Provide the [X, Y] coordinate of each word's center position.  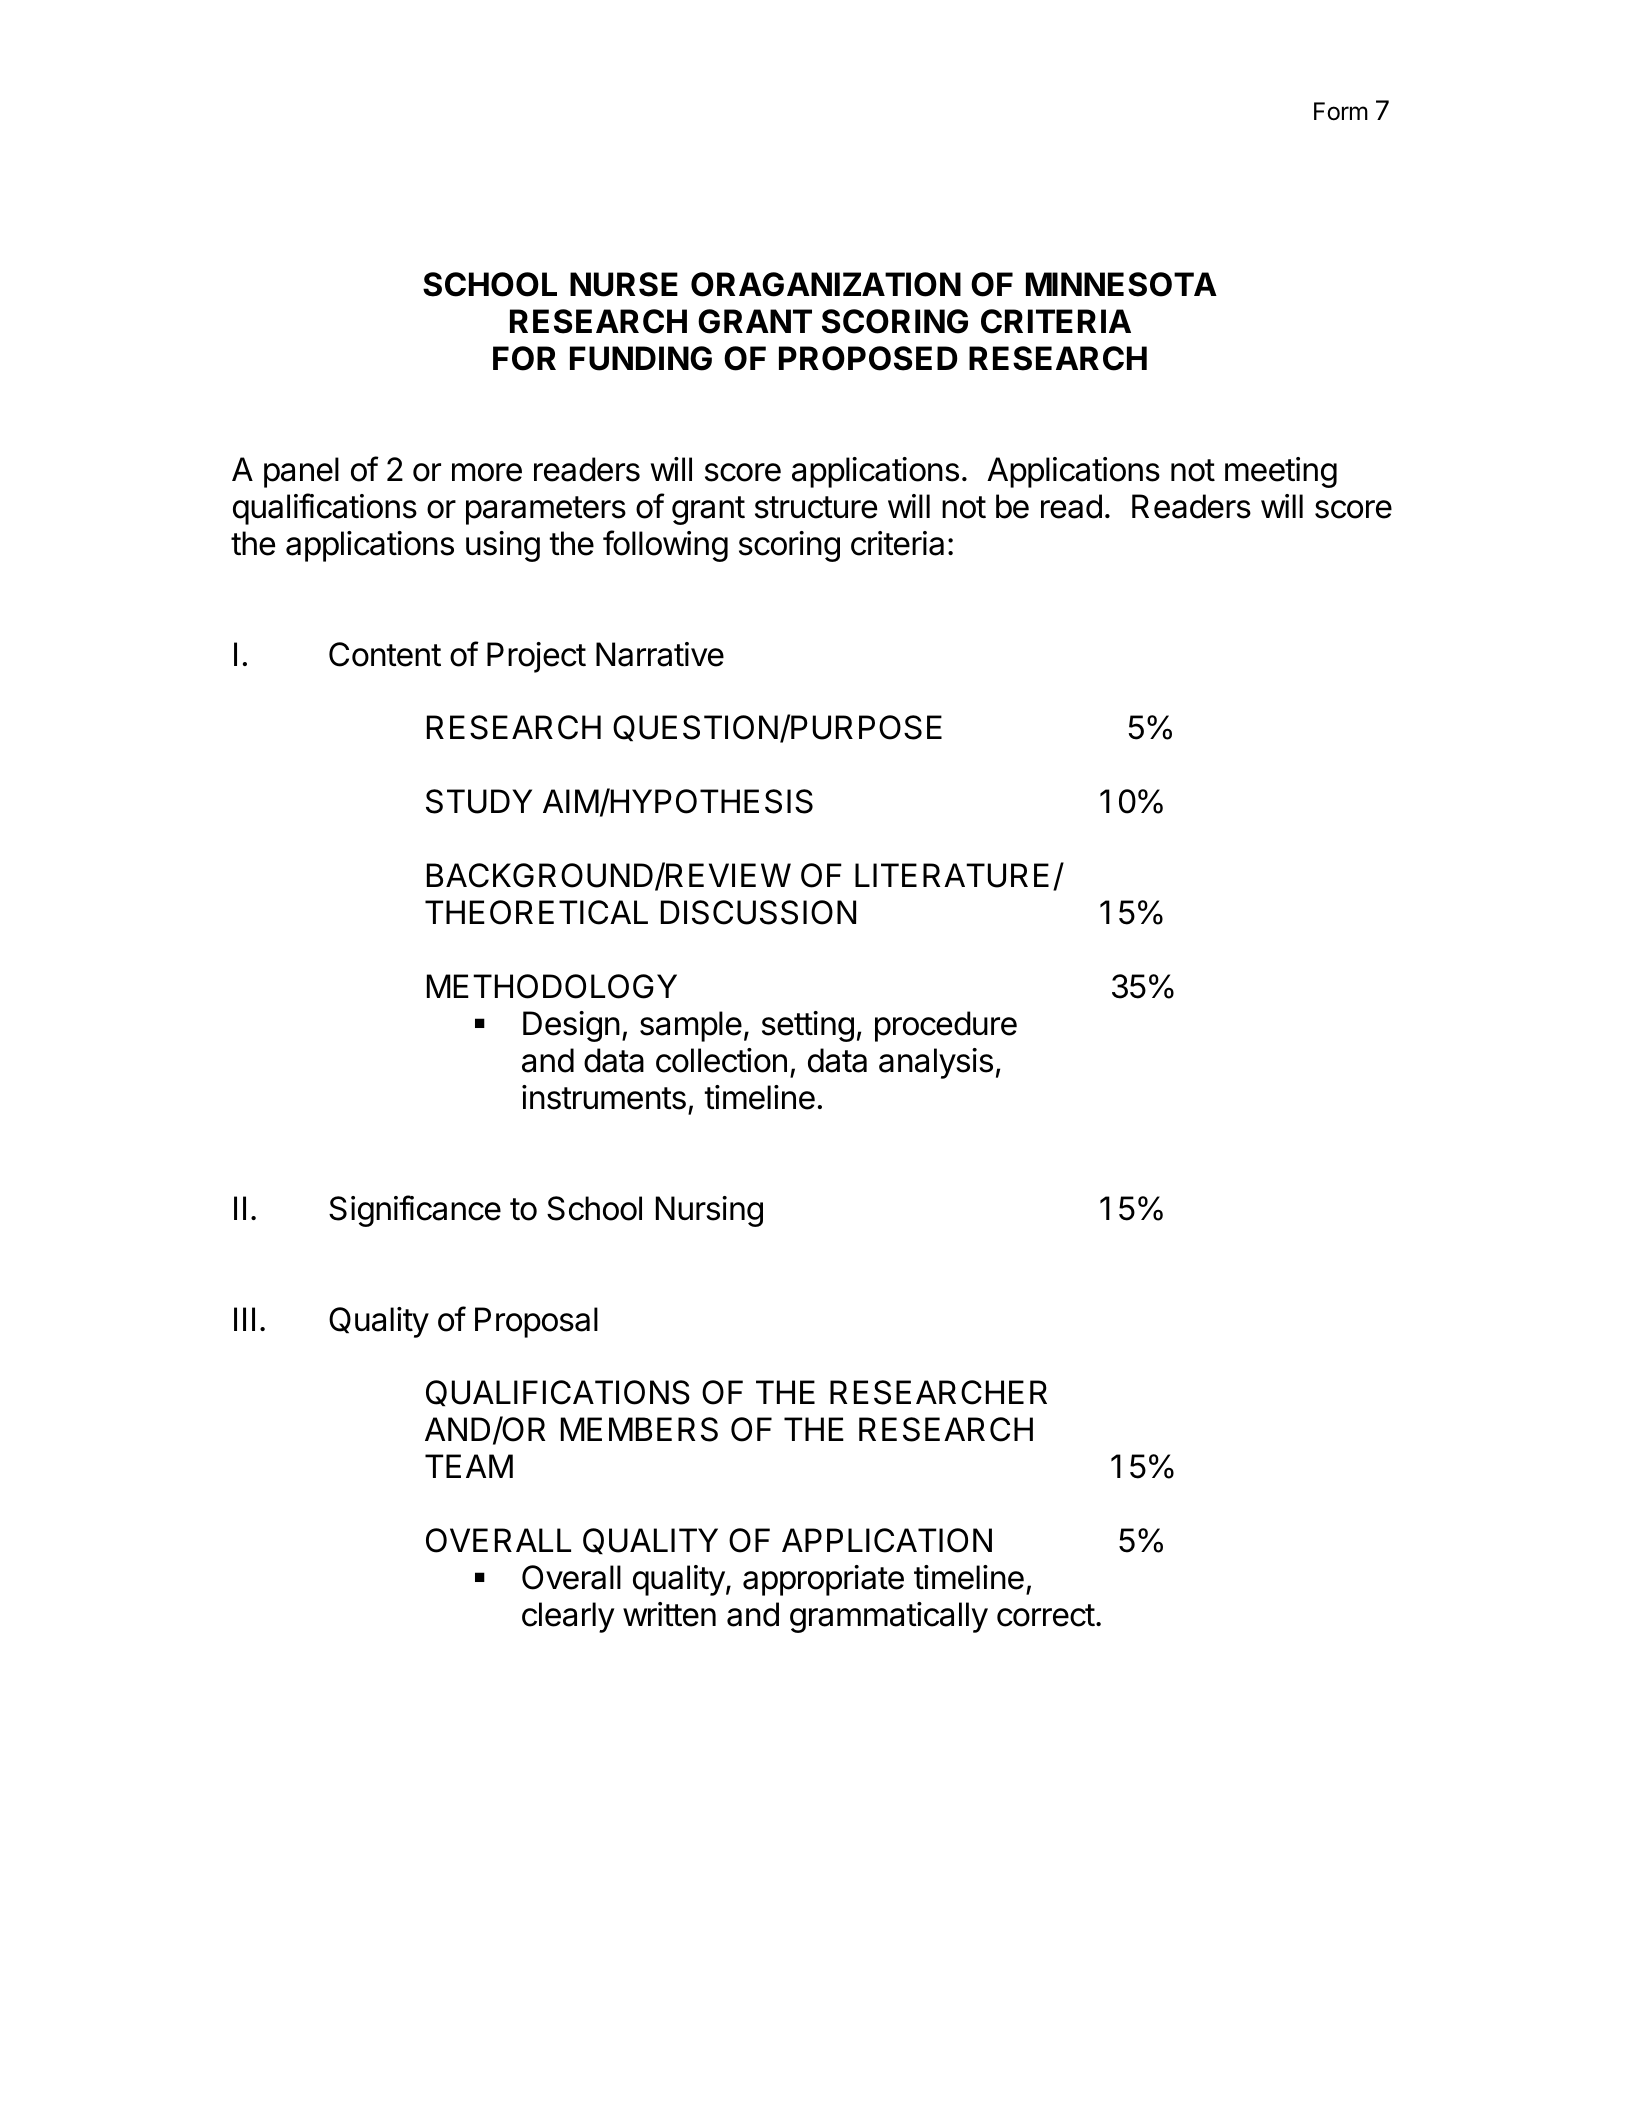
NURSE [624, 284]
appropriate [823, 1580]
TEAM [469, 1466]
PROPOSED [868, 358]
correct [1046, 1615]
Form [1341, 111]
